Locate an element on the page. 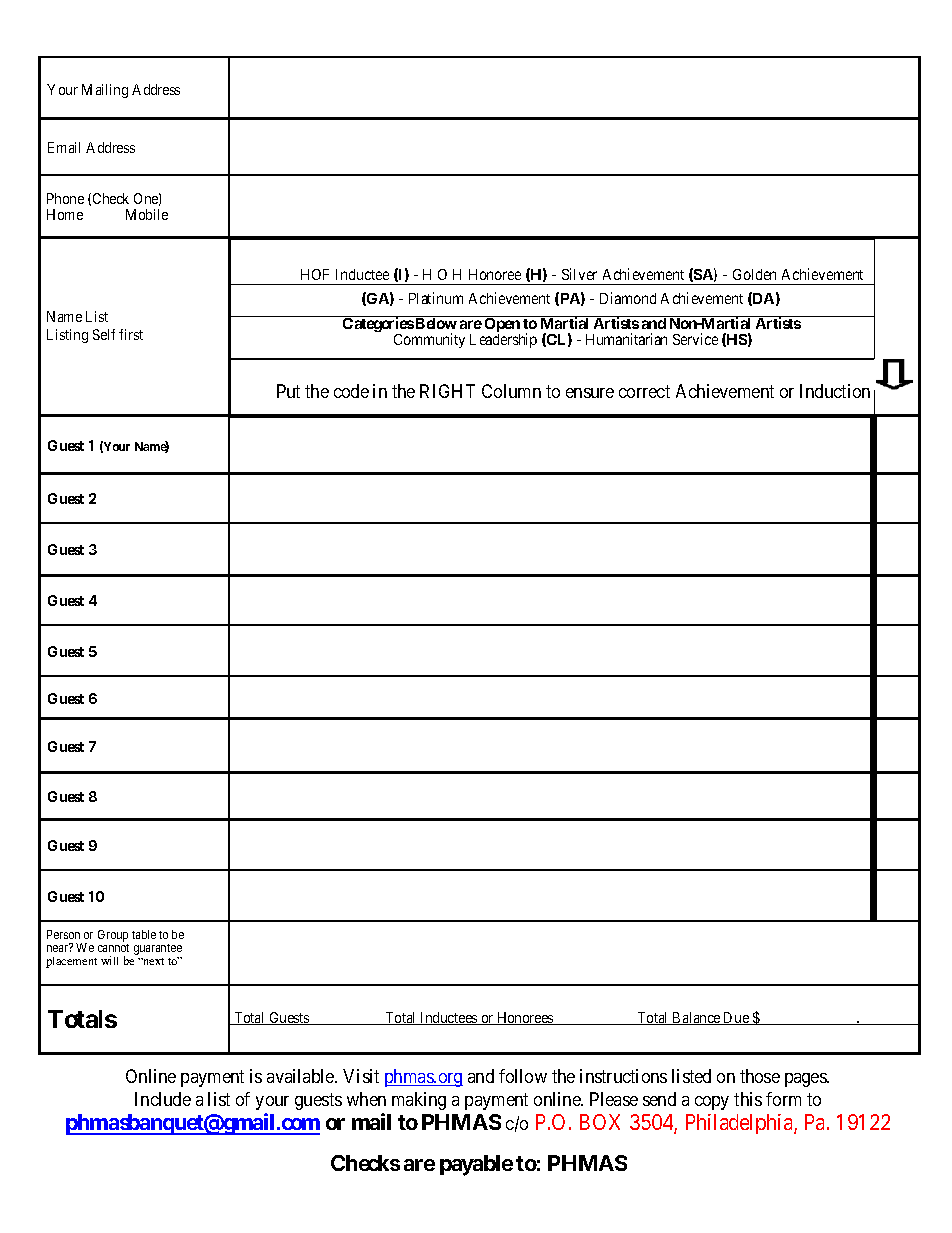 Image resolution: width=952 pixels, height=1233 pixels. Mobile is located at coordinates (147, 214).
